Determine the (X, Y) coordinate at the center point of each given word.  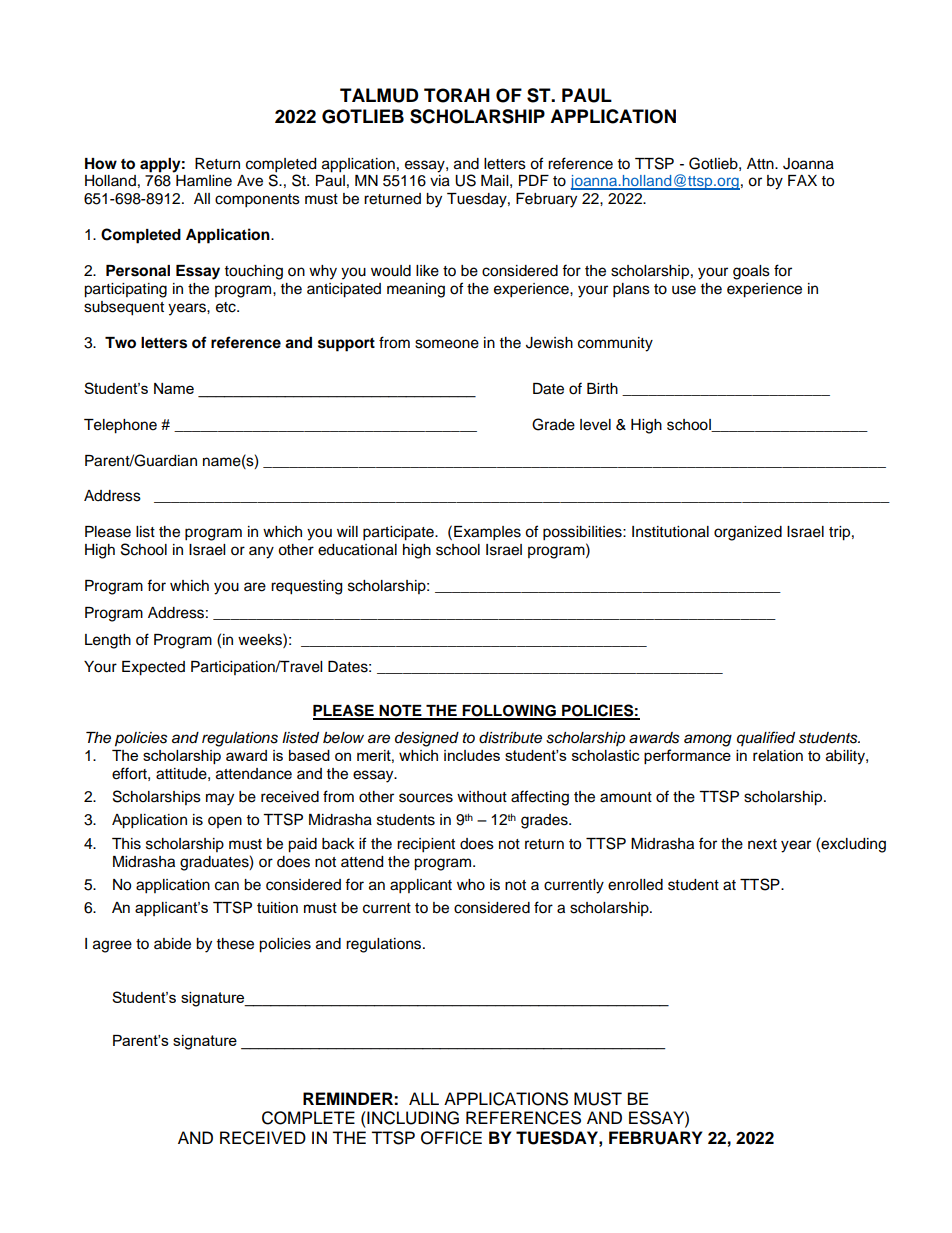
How (101, 164)
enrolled (635, 885)
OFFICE (451, 1138)
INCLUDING (412, 1118)
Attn (761, 163)
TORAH (457, 95)
